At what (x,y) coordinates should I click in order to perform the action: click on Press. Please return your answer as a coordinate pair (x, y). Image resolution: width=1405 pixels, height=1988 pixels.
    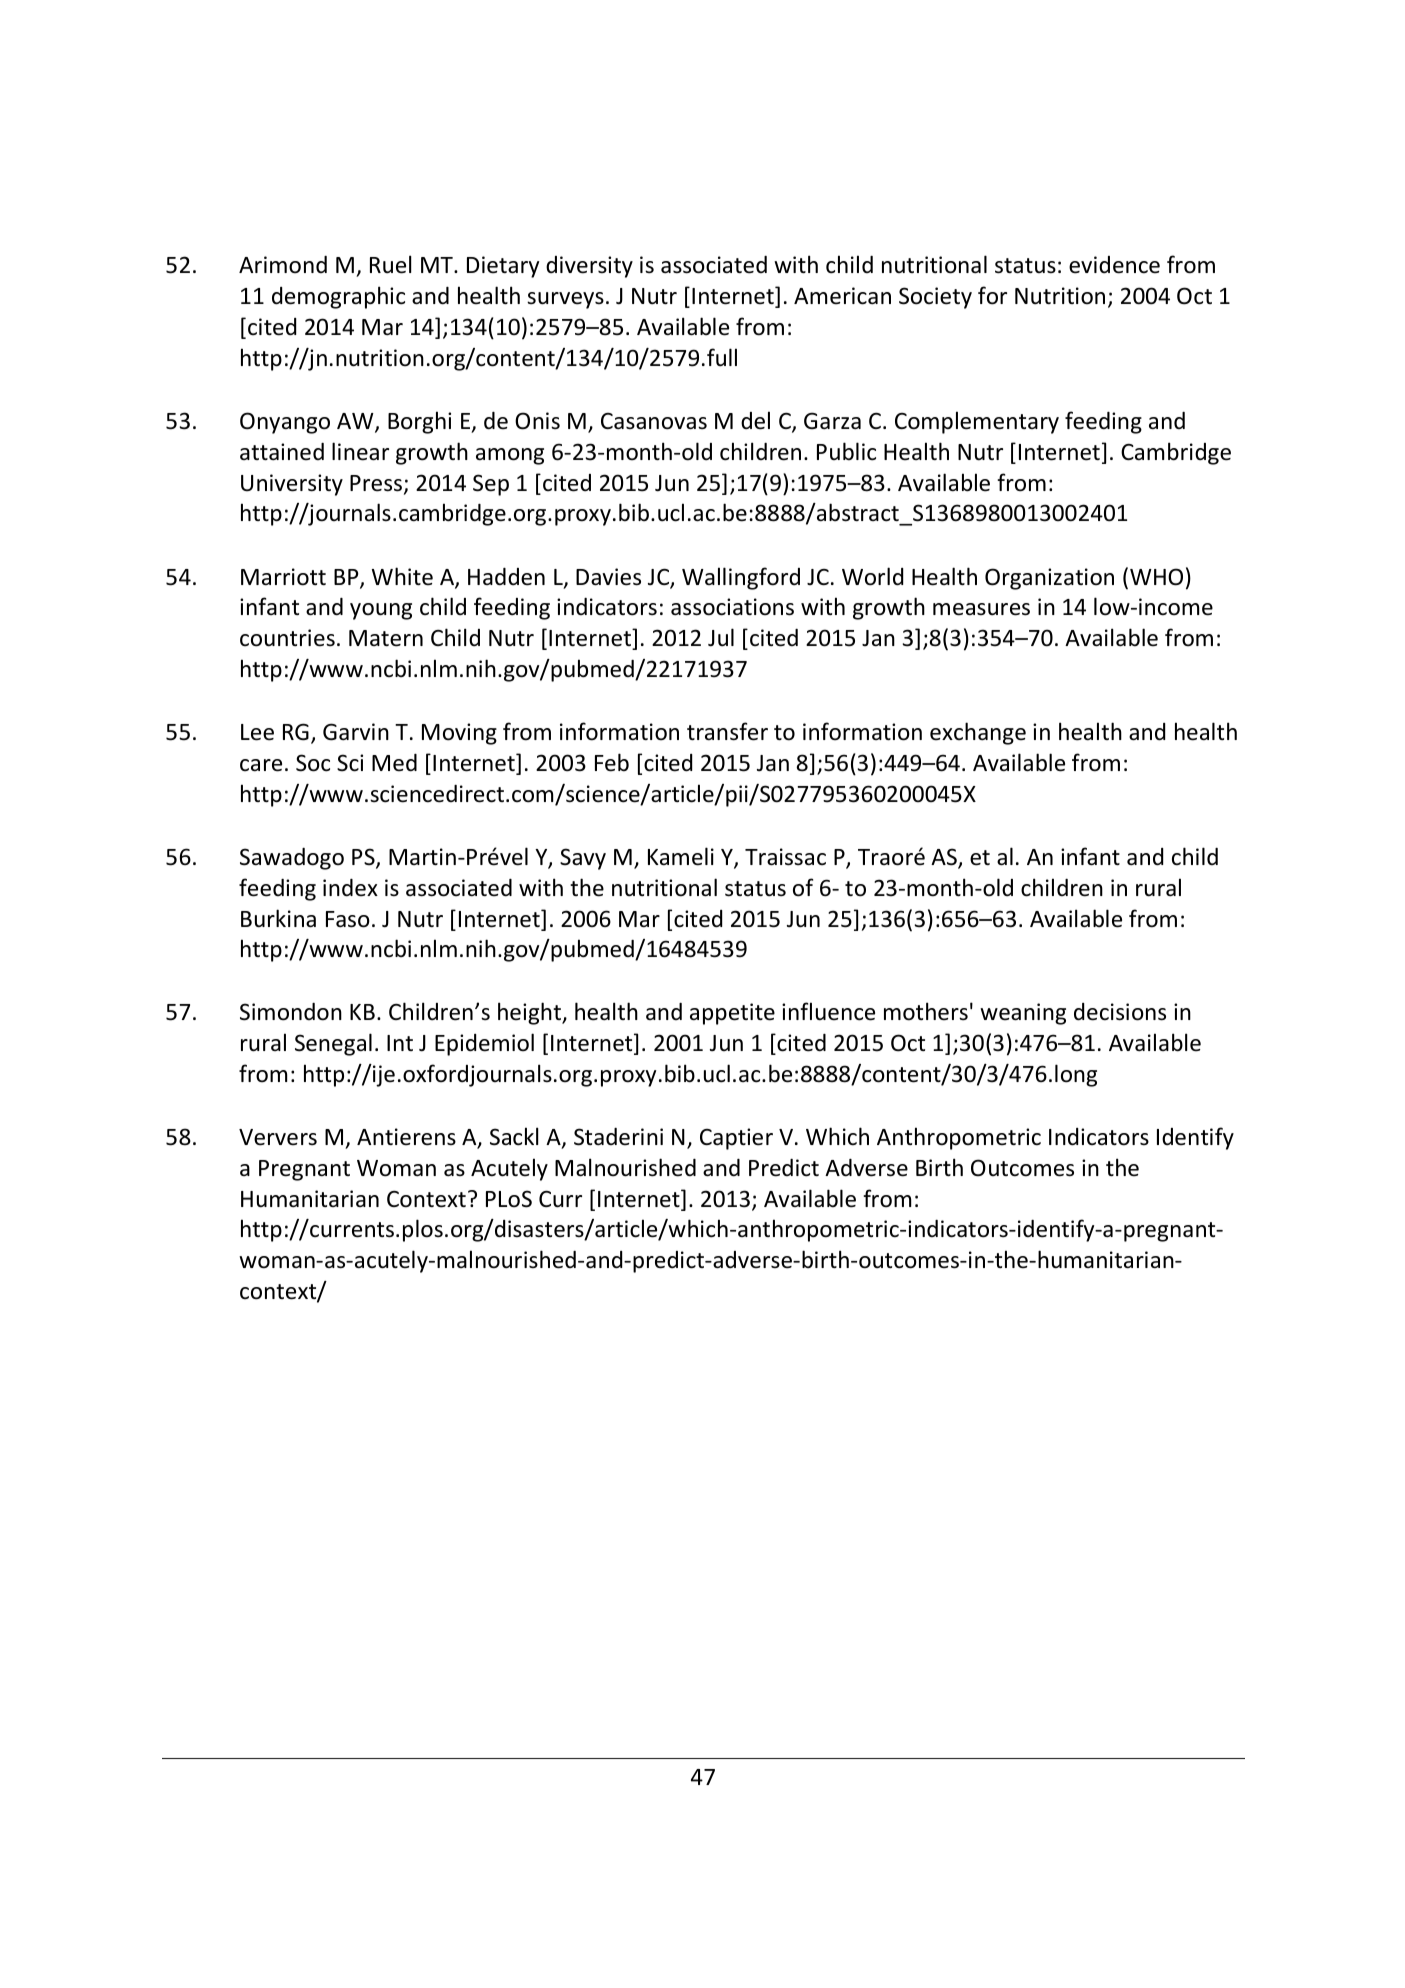
    Looking at the image, I should click on (376, 483).
